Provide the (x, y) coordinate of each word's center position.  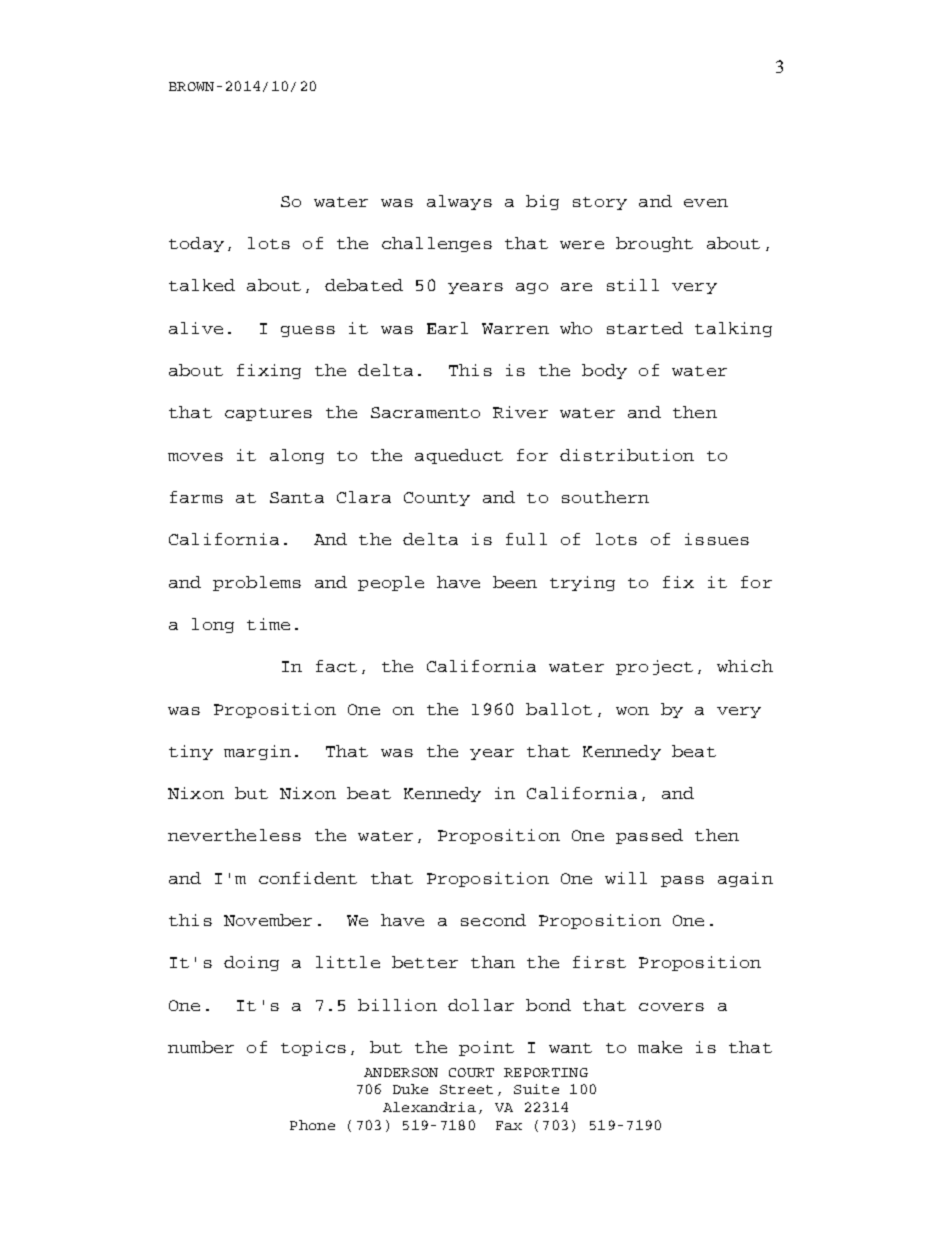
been (515, 582)
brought (654, 244)
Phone (312, 1125)
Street (466, 1089)
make (660, 1047)
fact (336, 666)
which (745, 666)
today (196, 244)
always (459, 202)
